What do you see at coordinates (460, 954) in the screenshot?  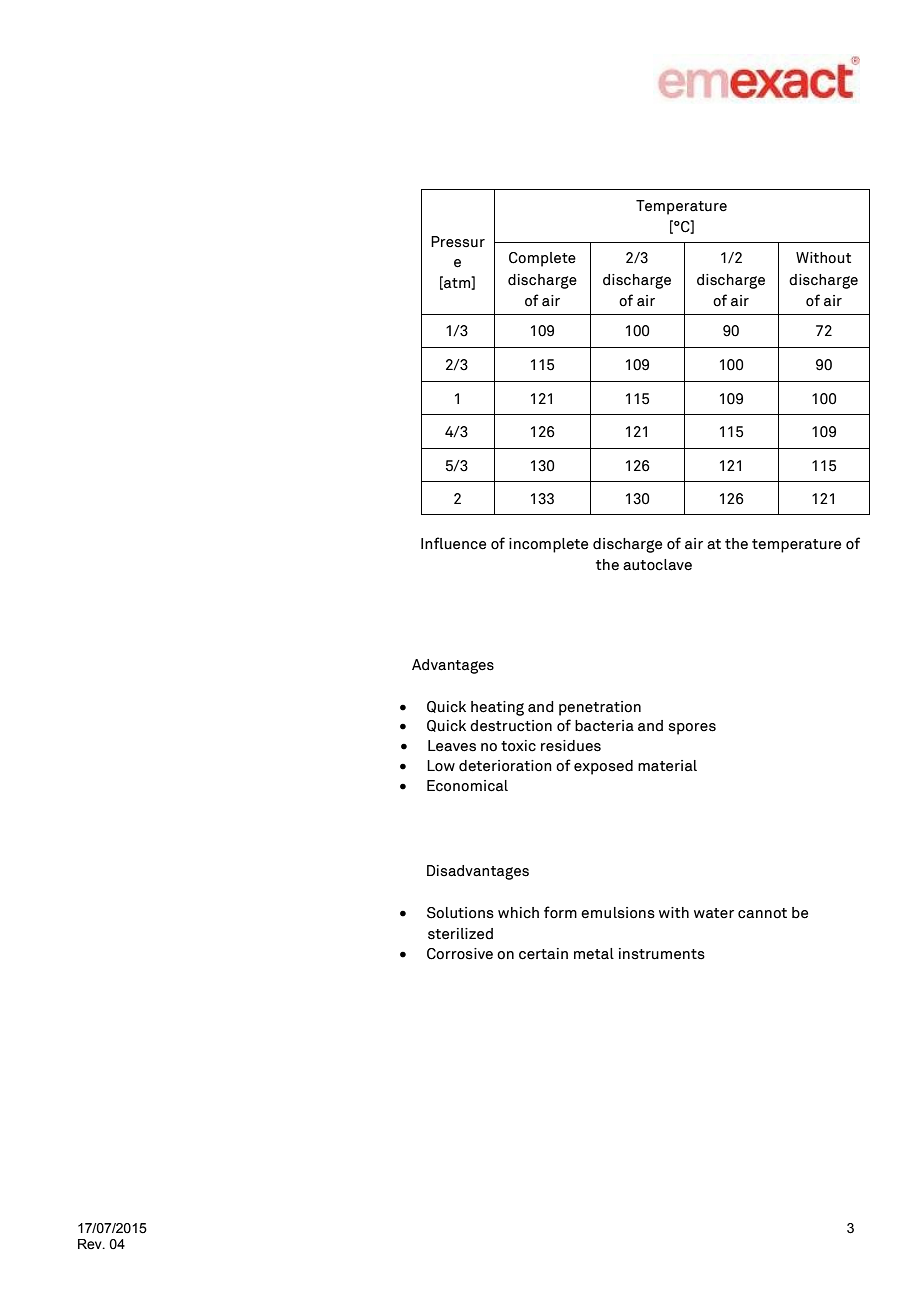 I see `Corrosive` at bounding box center [460, 954].
